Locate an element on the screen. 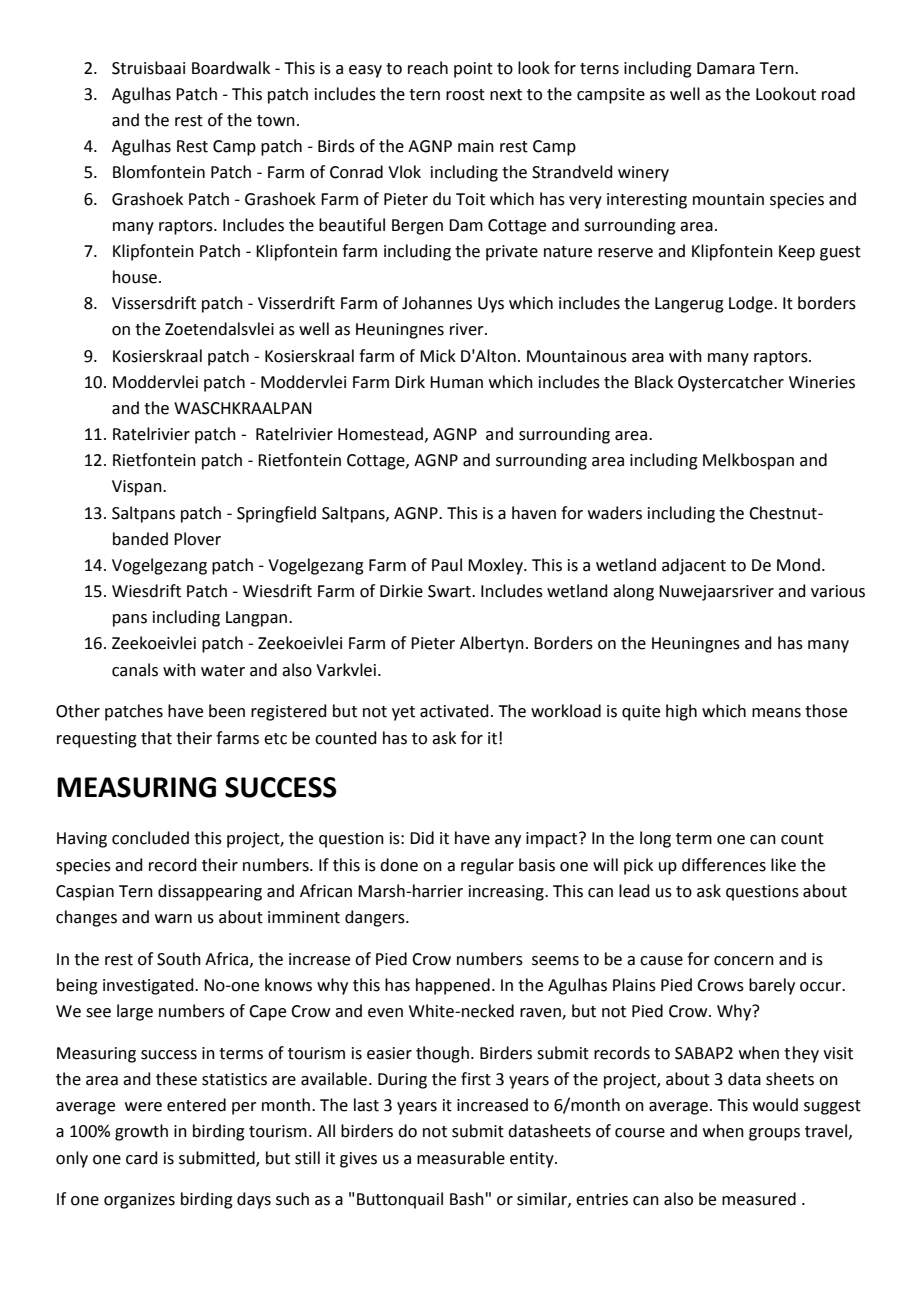  measured is located at coordinates (759, 1199).
